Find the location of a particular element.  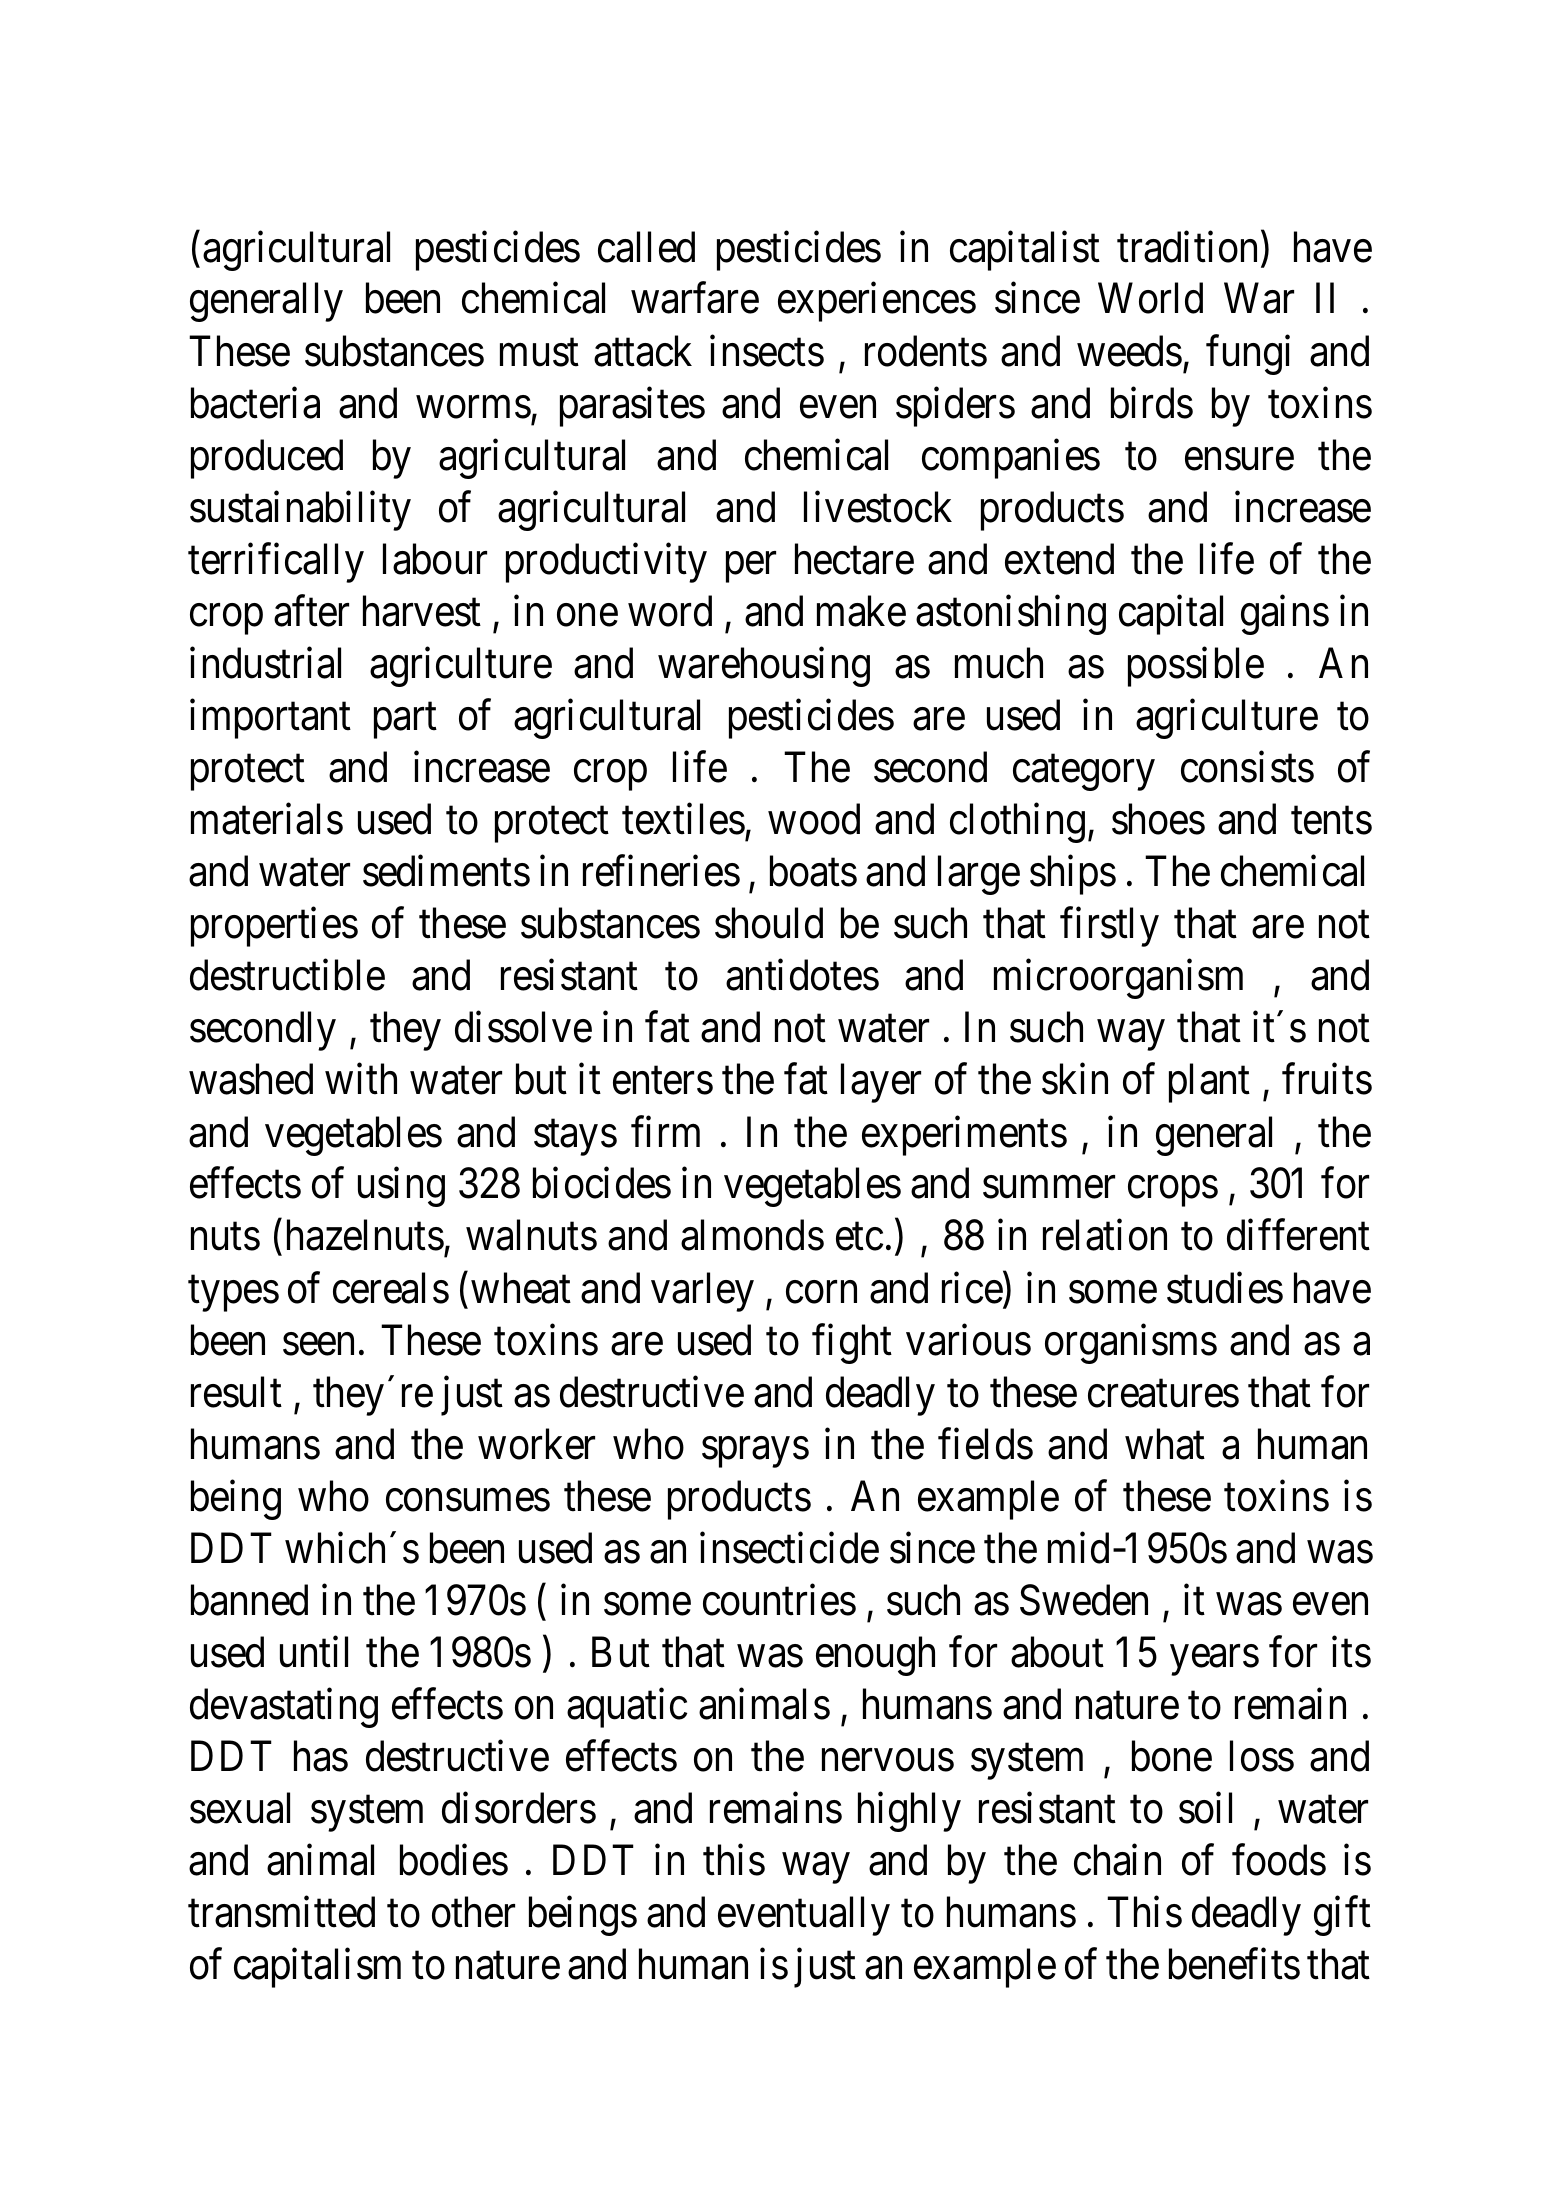

benefits is located at coordinates (1234, 1964).
